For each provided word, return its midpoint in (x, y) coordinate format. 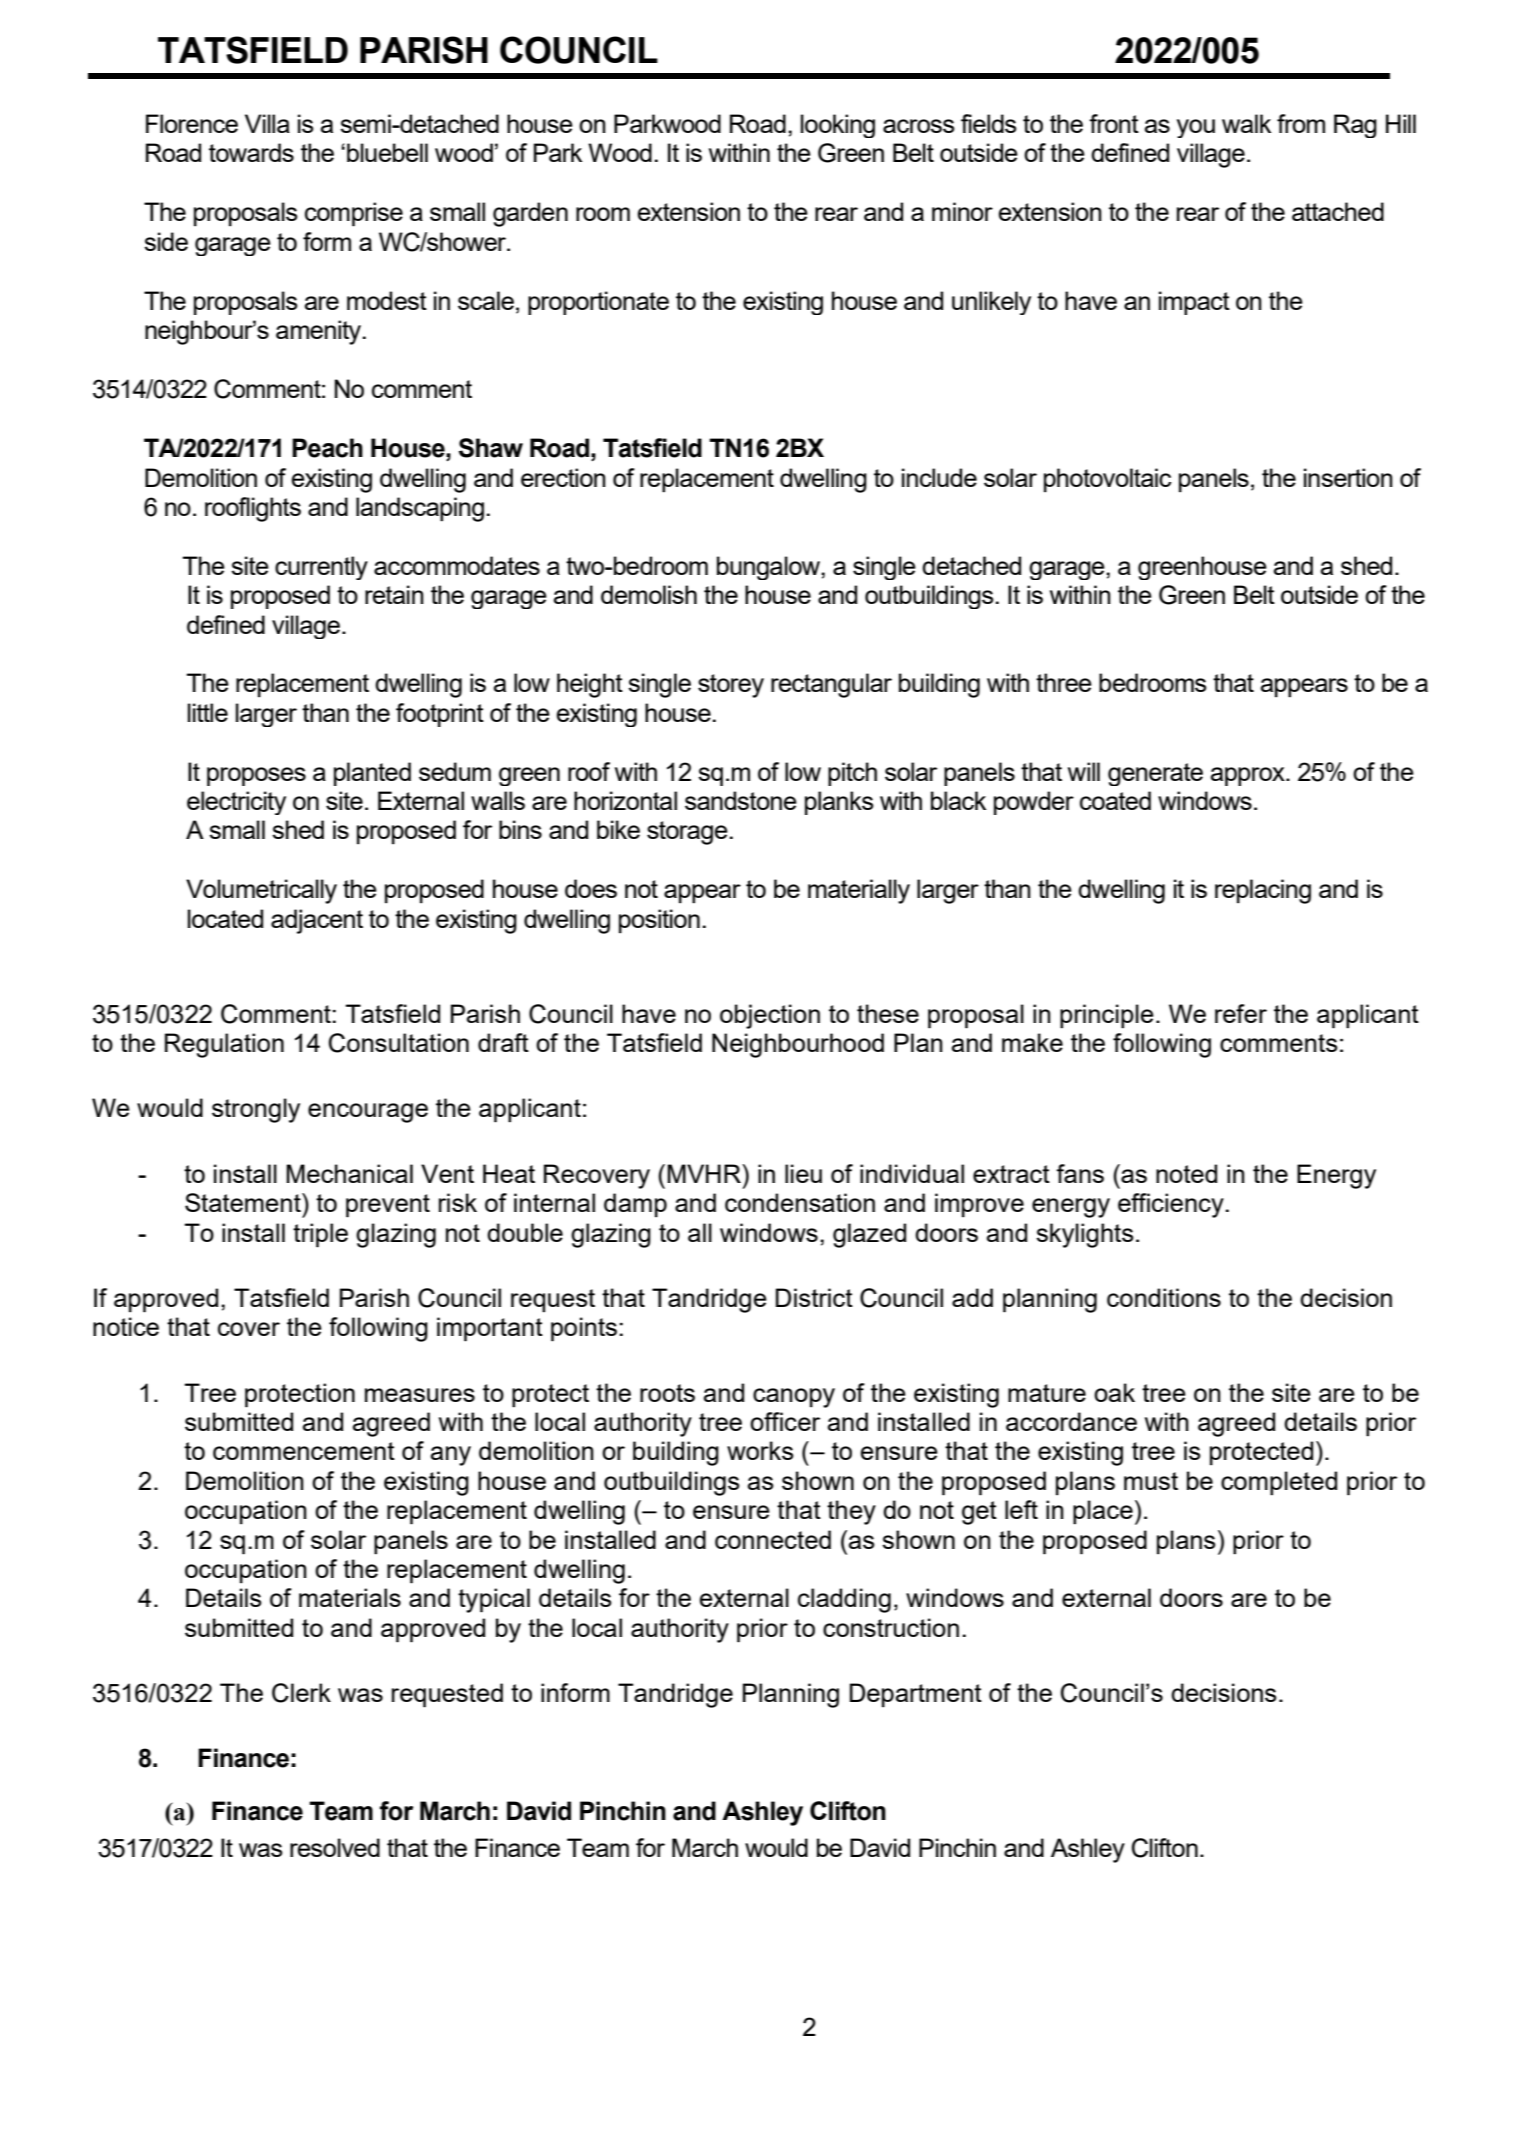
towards (251, 152)
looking (838, 126)
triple (320, 1235)
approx (1249, 776)
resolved (335, 1847)
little (208, 712)
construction (891, 1627)
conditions (1164, 1297)
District (814, 1297)
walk (1246, 123)
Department (916, 1695)
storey (731, 686)
